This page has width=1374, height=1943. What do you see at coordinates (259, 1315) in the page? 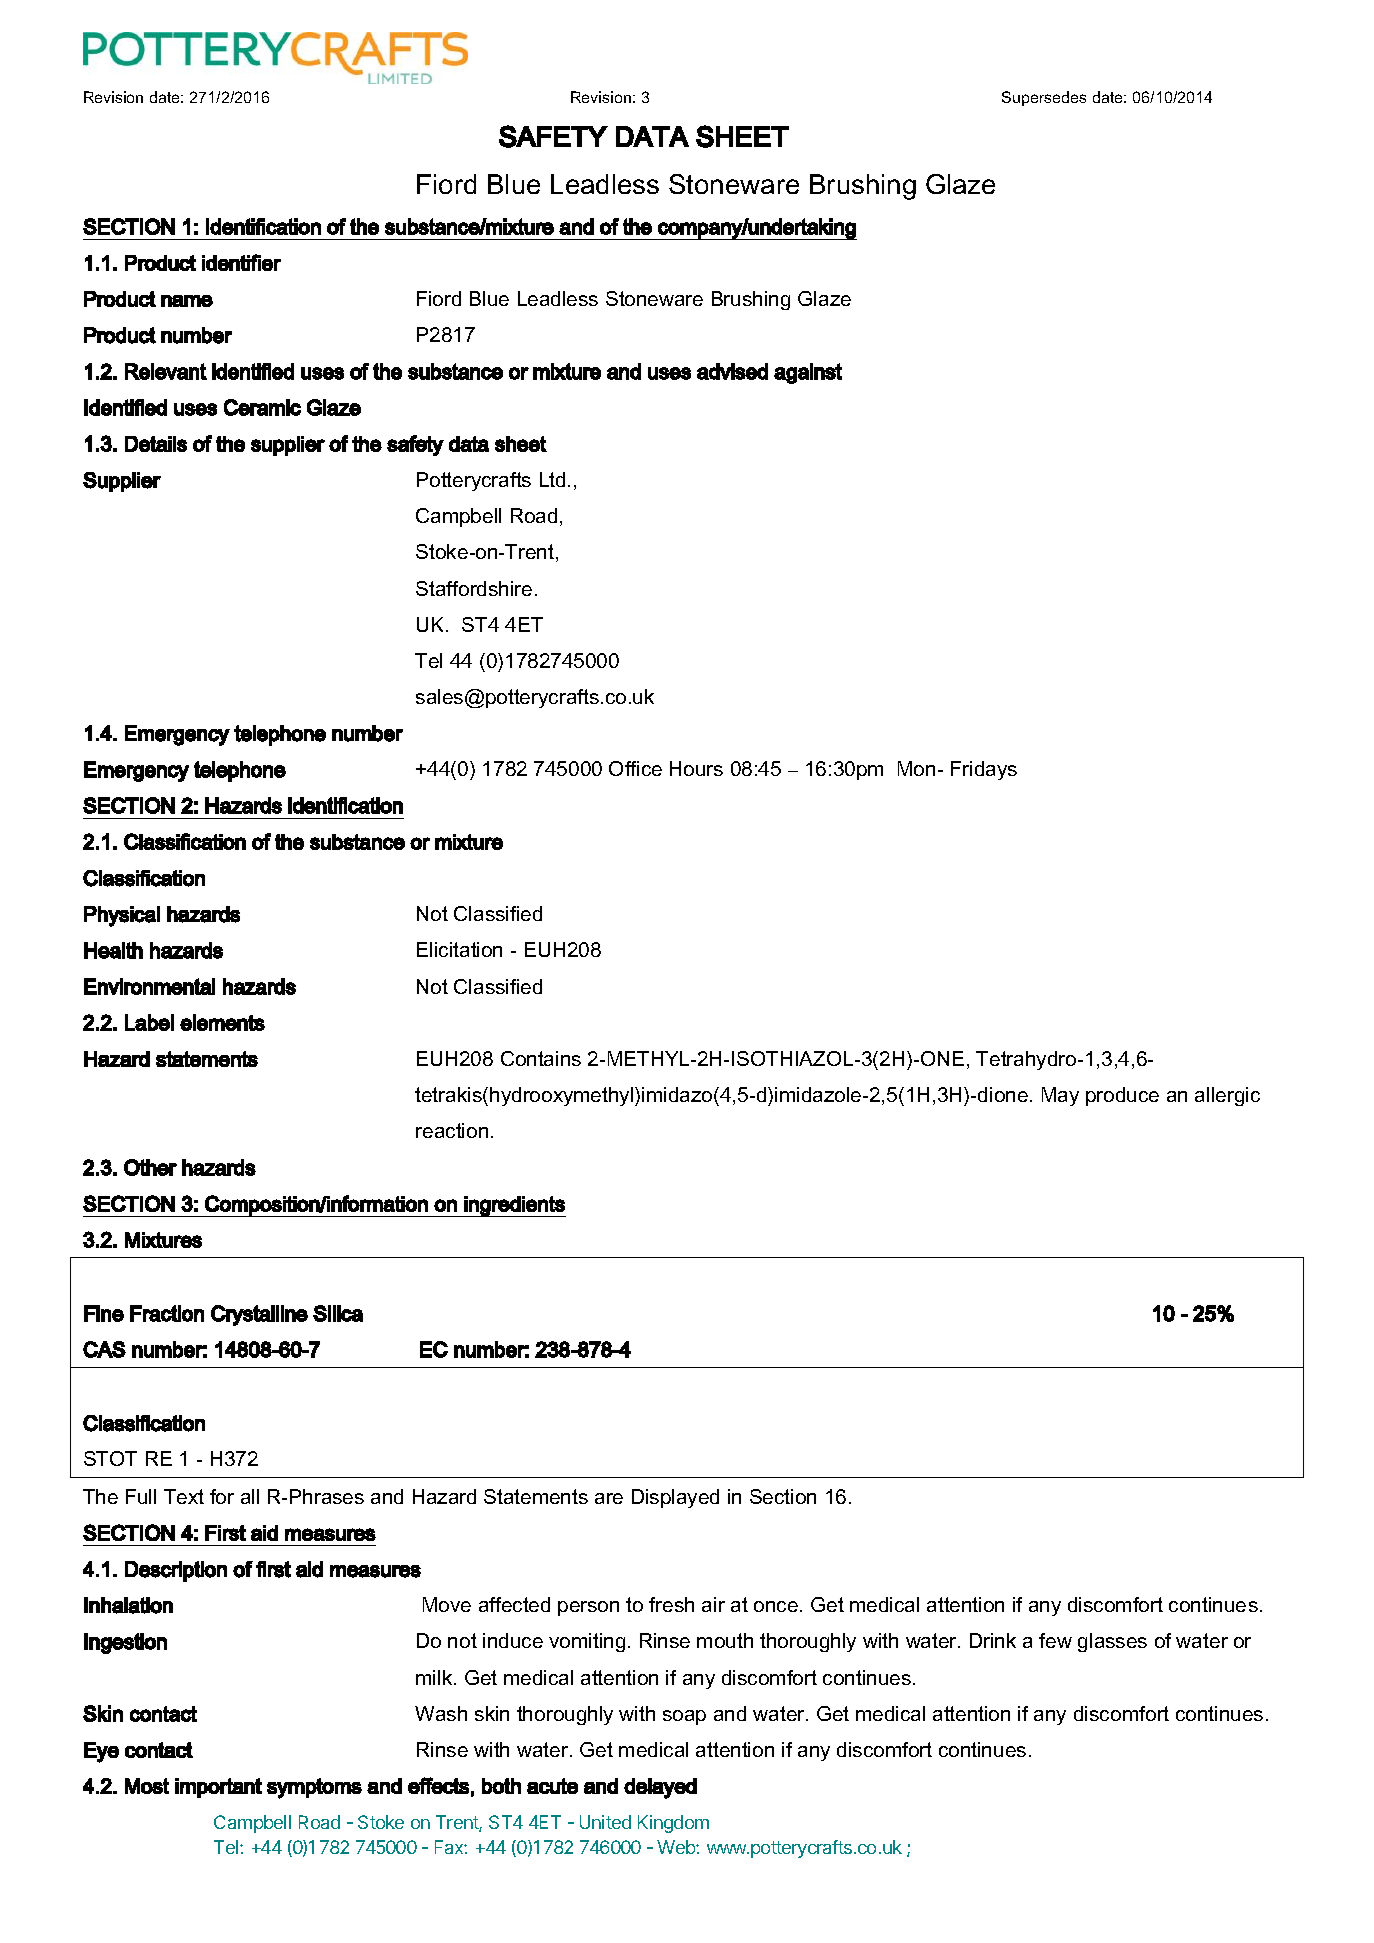
I see `Crystalline` at bounding box center [259, 1315].
